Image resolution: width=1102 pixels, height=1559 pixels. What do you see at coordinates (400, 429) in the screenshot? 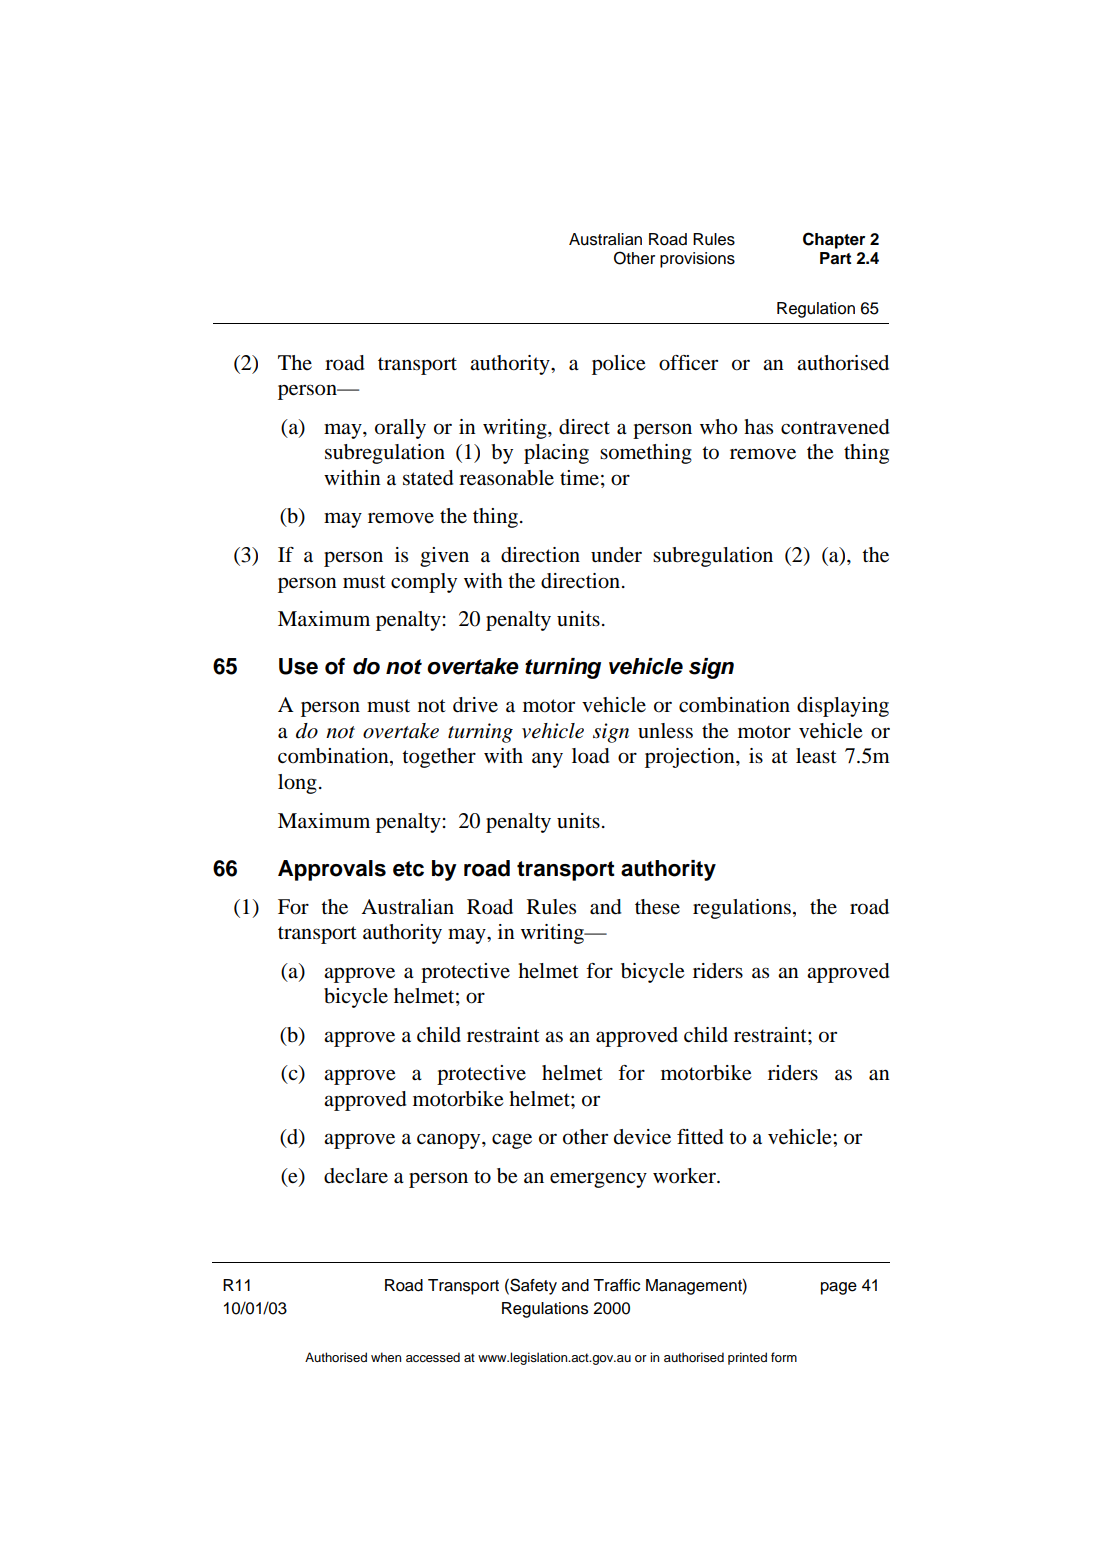
I see `orally` at bounding box center [400, 429].
